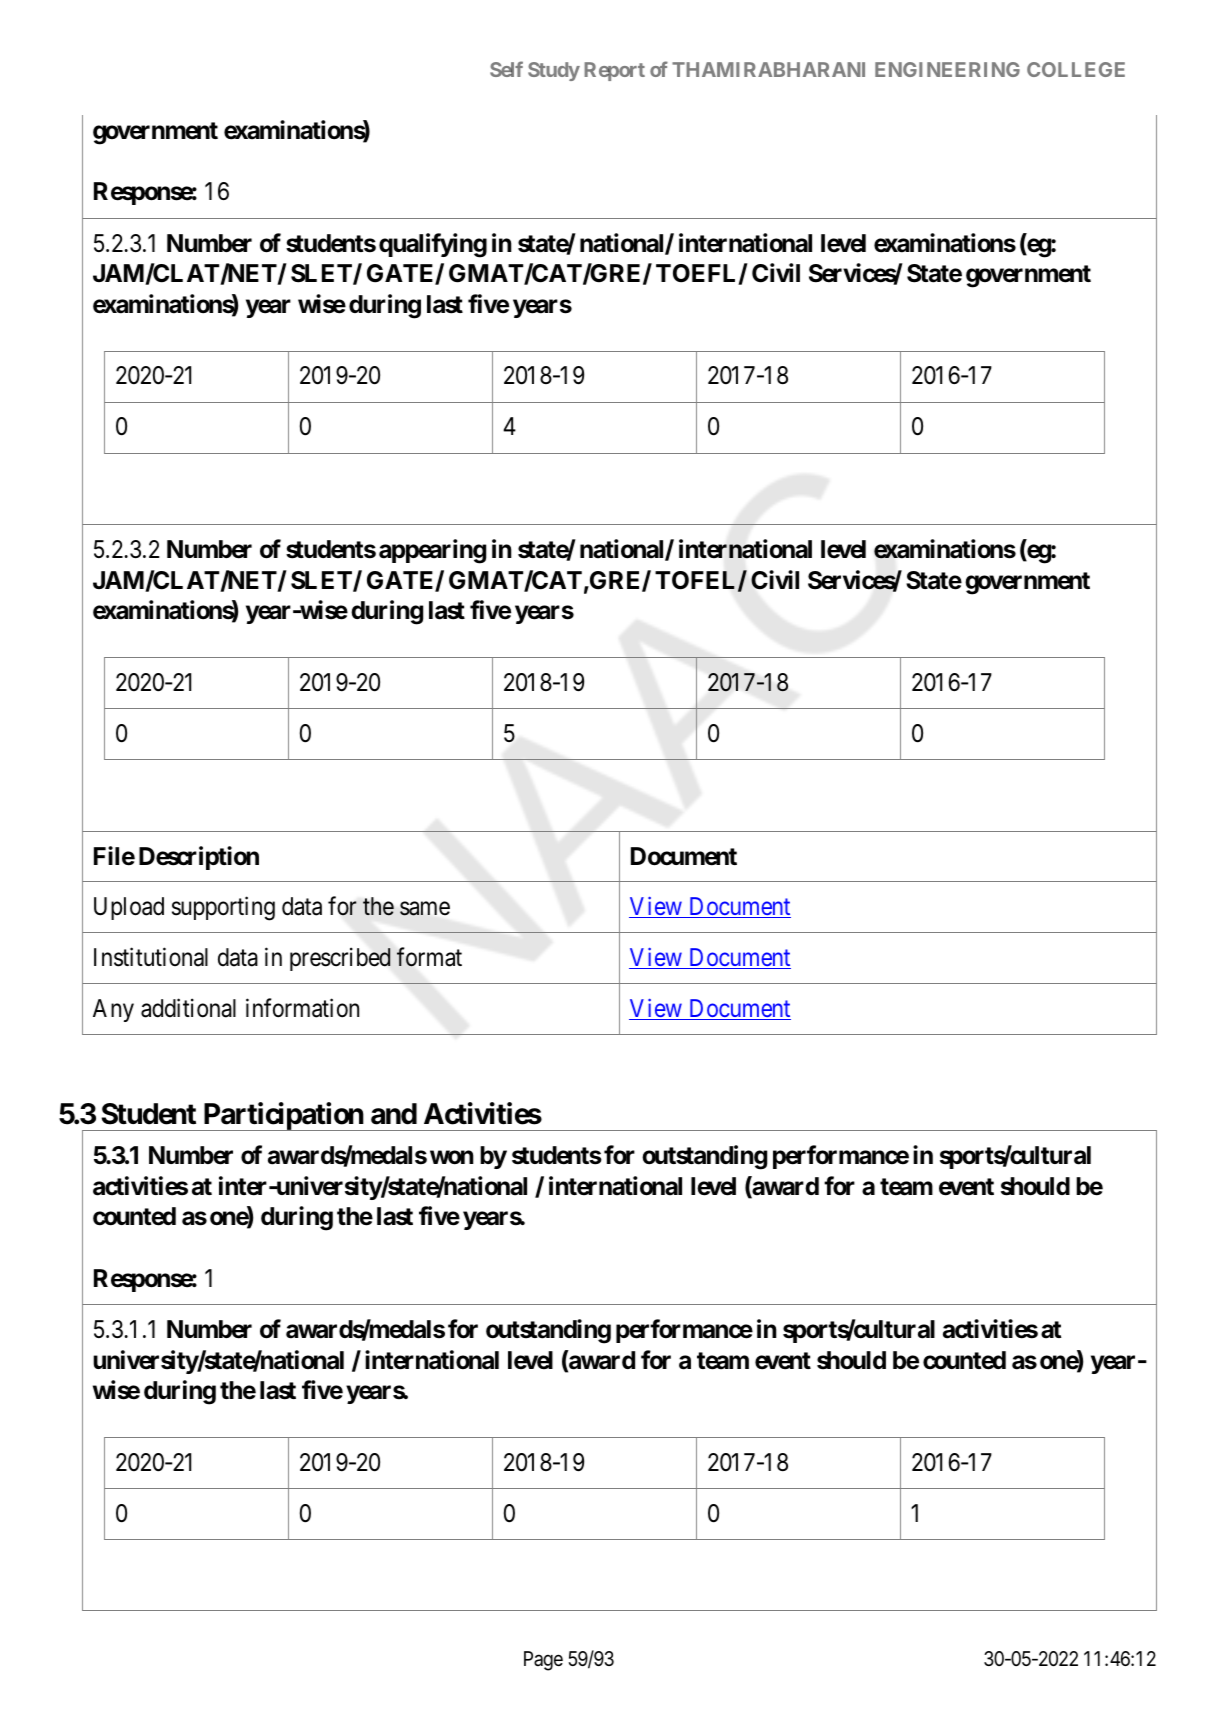 Image resolution: width=1214 pixels, height=1717 pixels. I want to click on Description, so click(199, 858).
